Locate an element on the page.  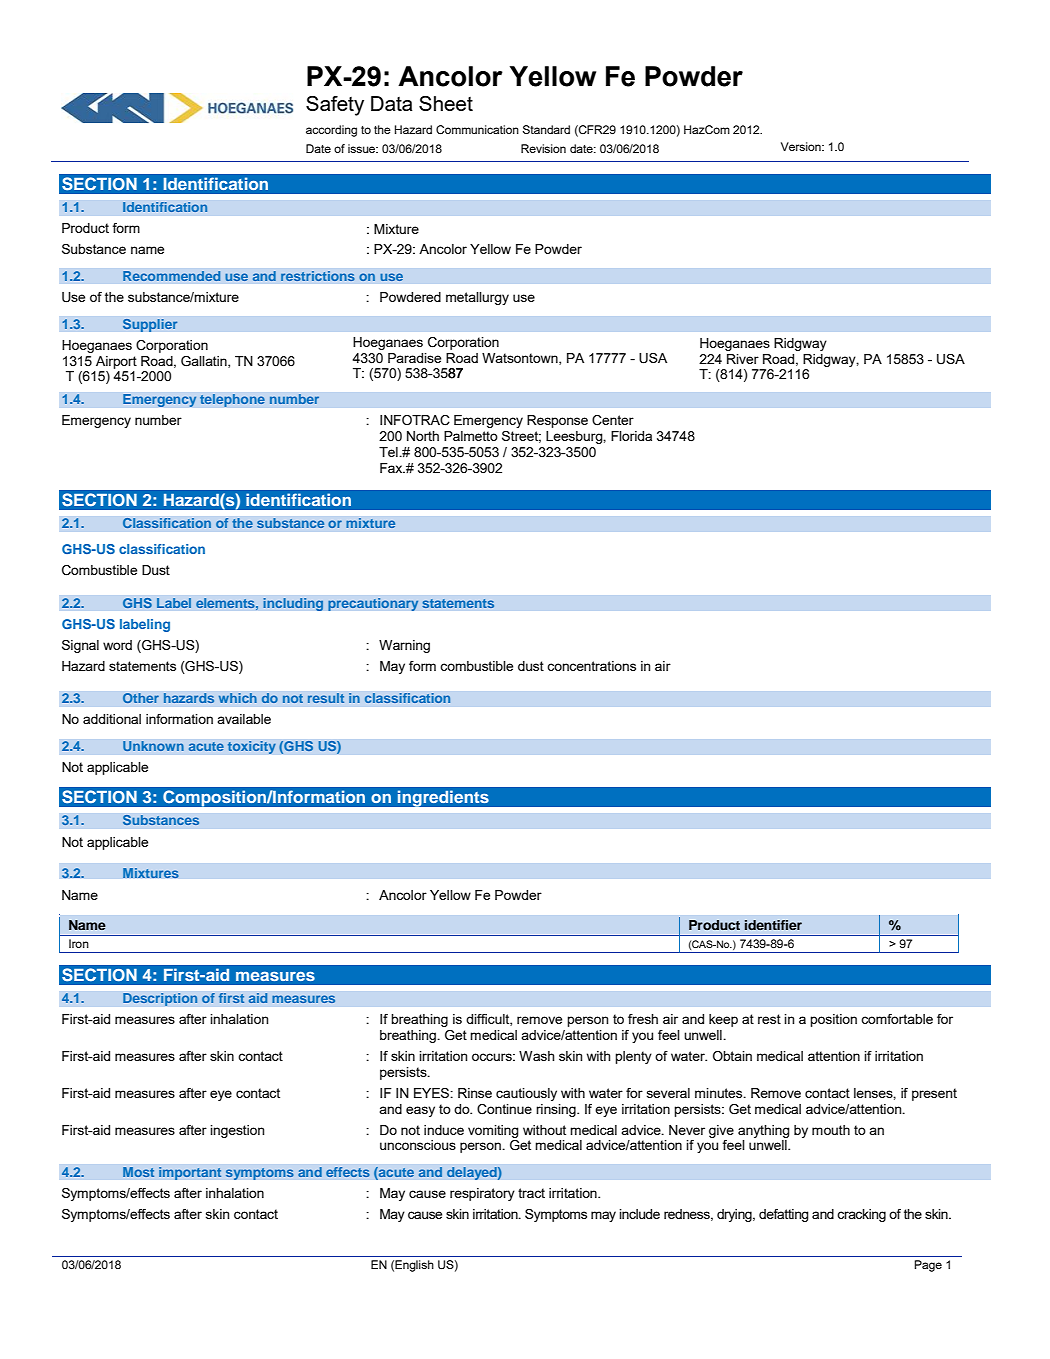
Version is located at coordinates (802, 146).
